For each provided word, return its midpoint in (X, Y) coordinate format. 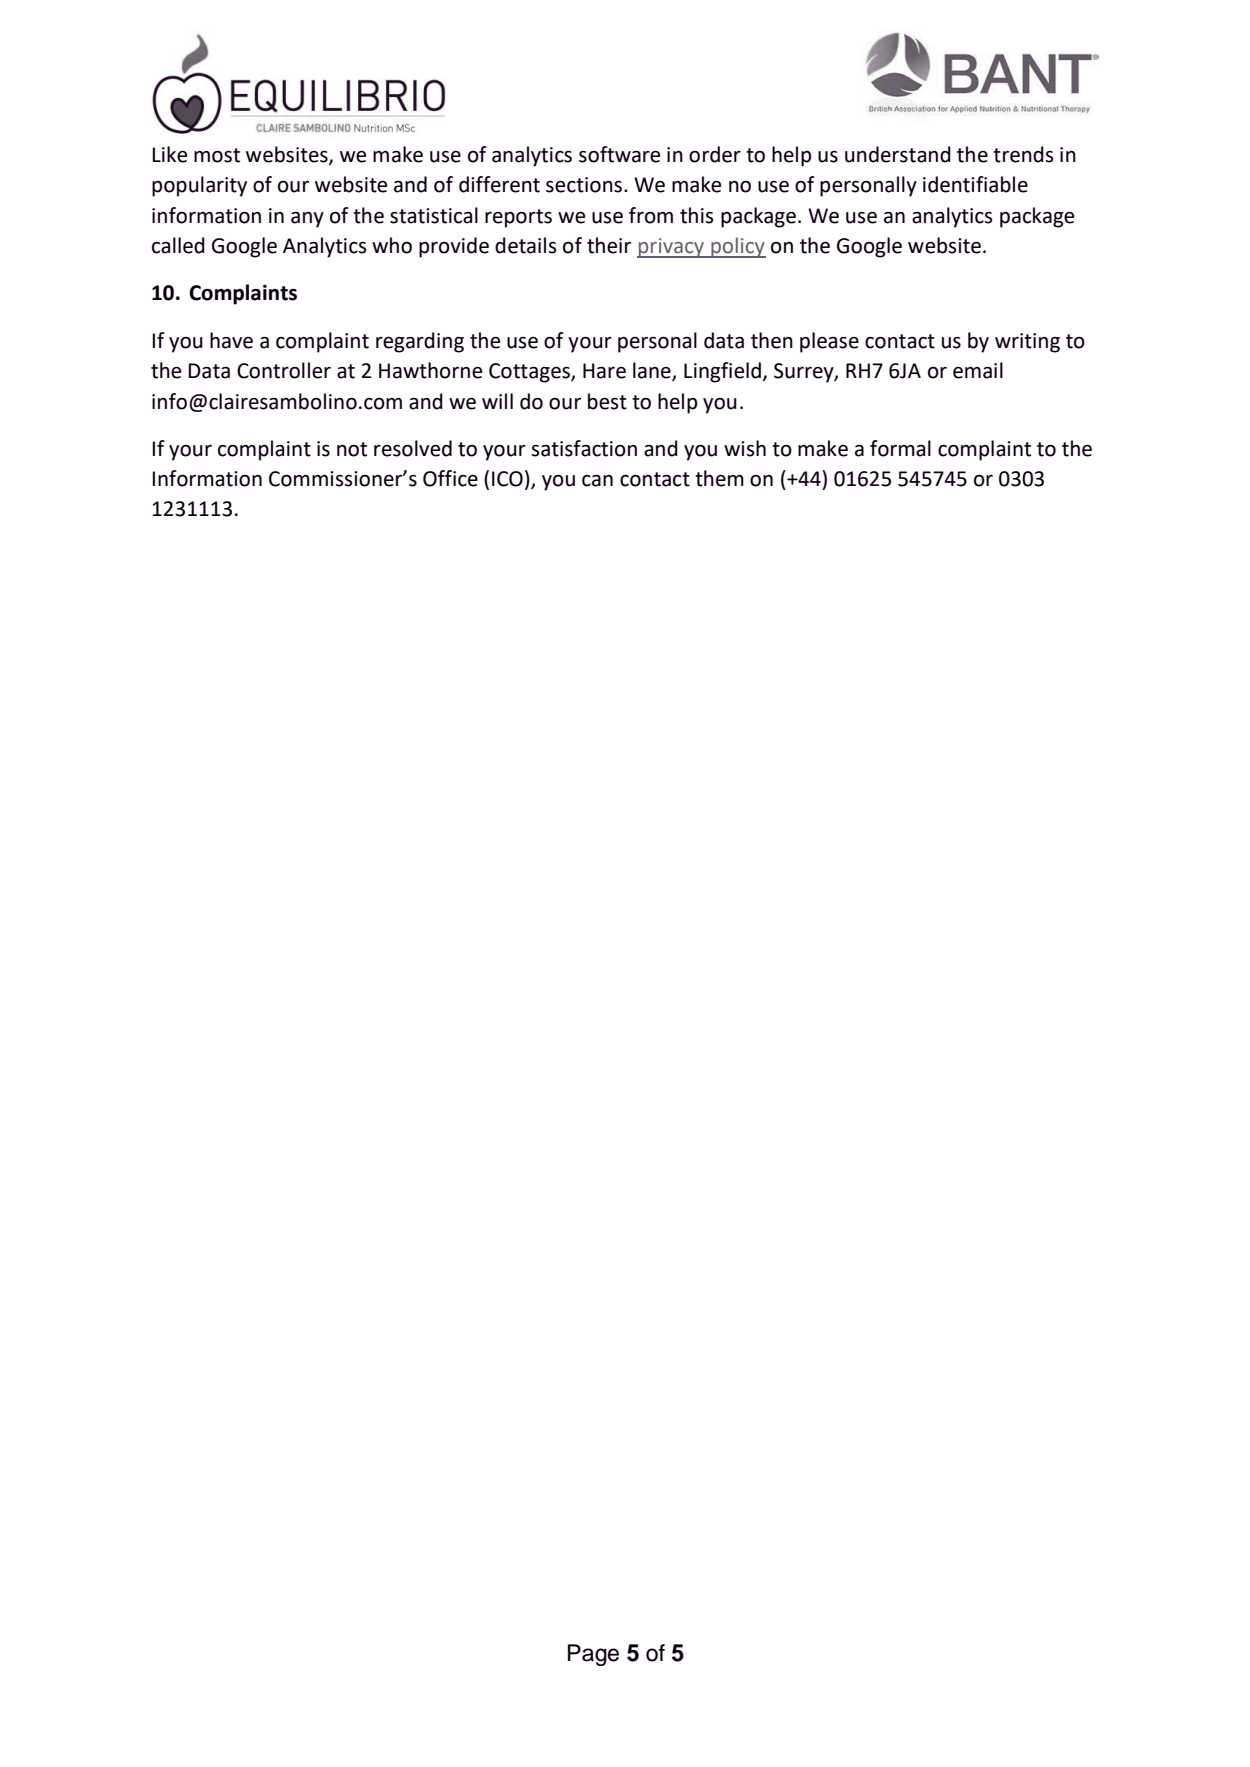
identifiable (975, 184)
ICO (507, 479)
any (307, 220)
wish (745, 448)
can (597, 481)
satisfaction (584, 448)
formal (900, 448)
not (352, 449)
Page (593, 1655)
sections (584, 185)
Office (450, 478)
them (719, 478)
